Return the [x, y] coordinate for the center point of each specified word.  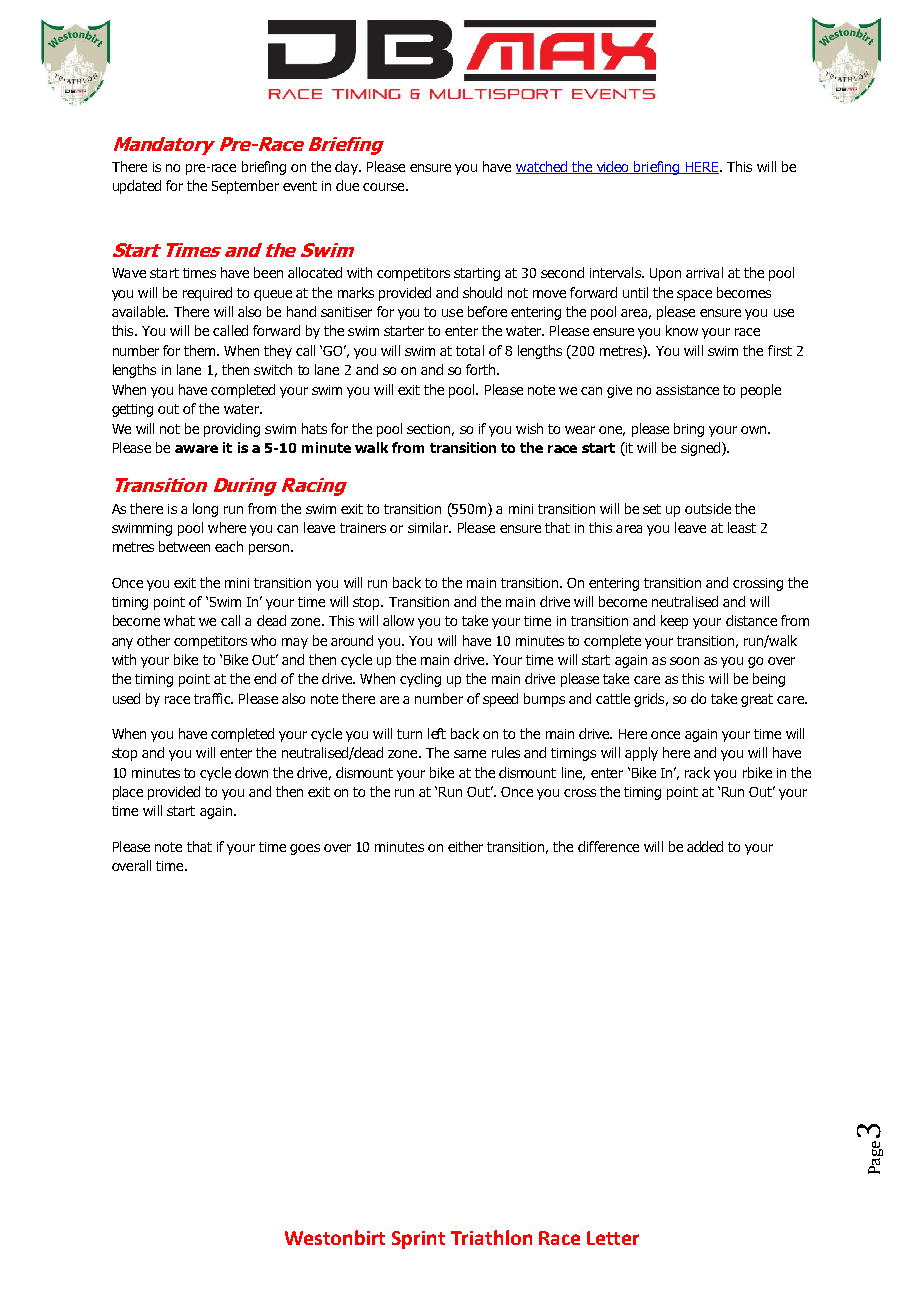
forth [482, 369]
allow [398, 620]
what [179, 620]
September [245, 187]
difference [608, 846]
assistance [687, 390]
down [251, 772]
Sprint [418, 1240]
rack [697, 772]
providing [232, 430]
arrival [704, 272]
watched [543, 167]
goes [305, 849]
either [465, 846]
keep [674, 622]
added [705, 846]
